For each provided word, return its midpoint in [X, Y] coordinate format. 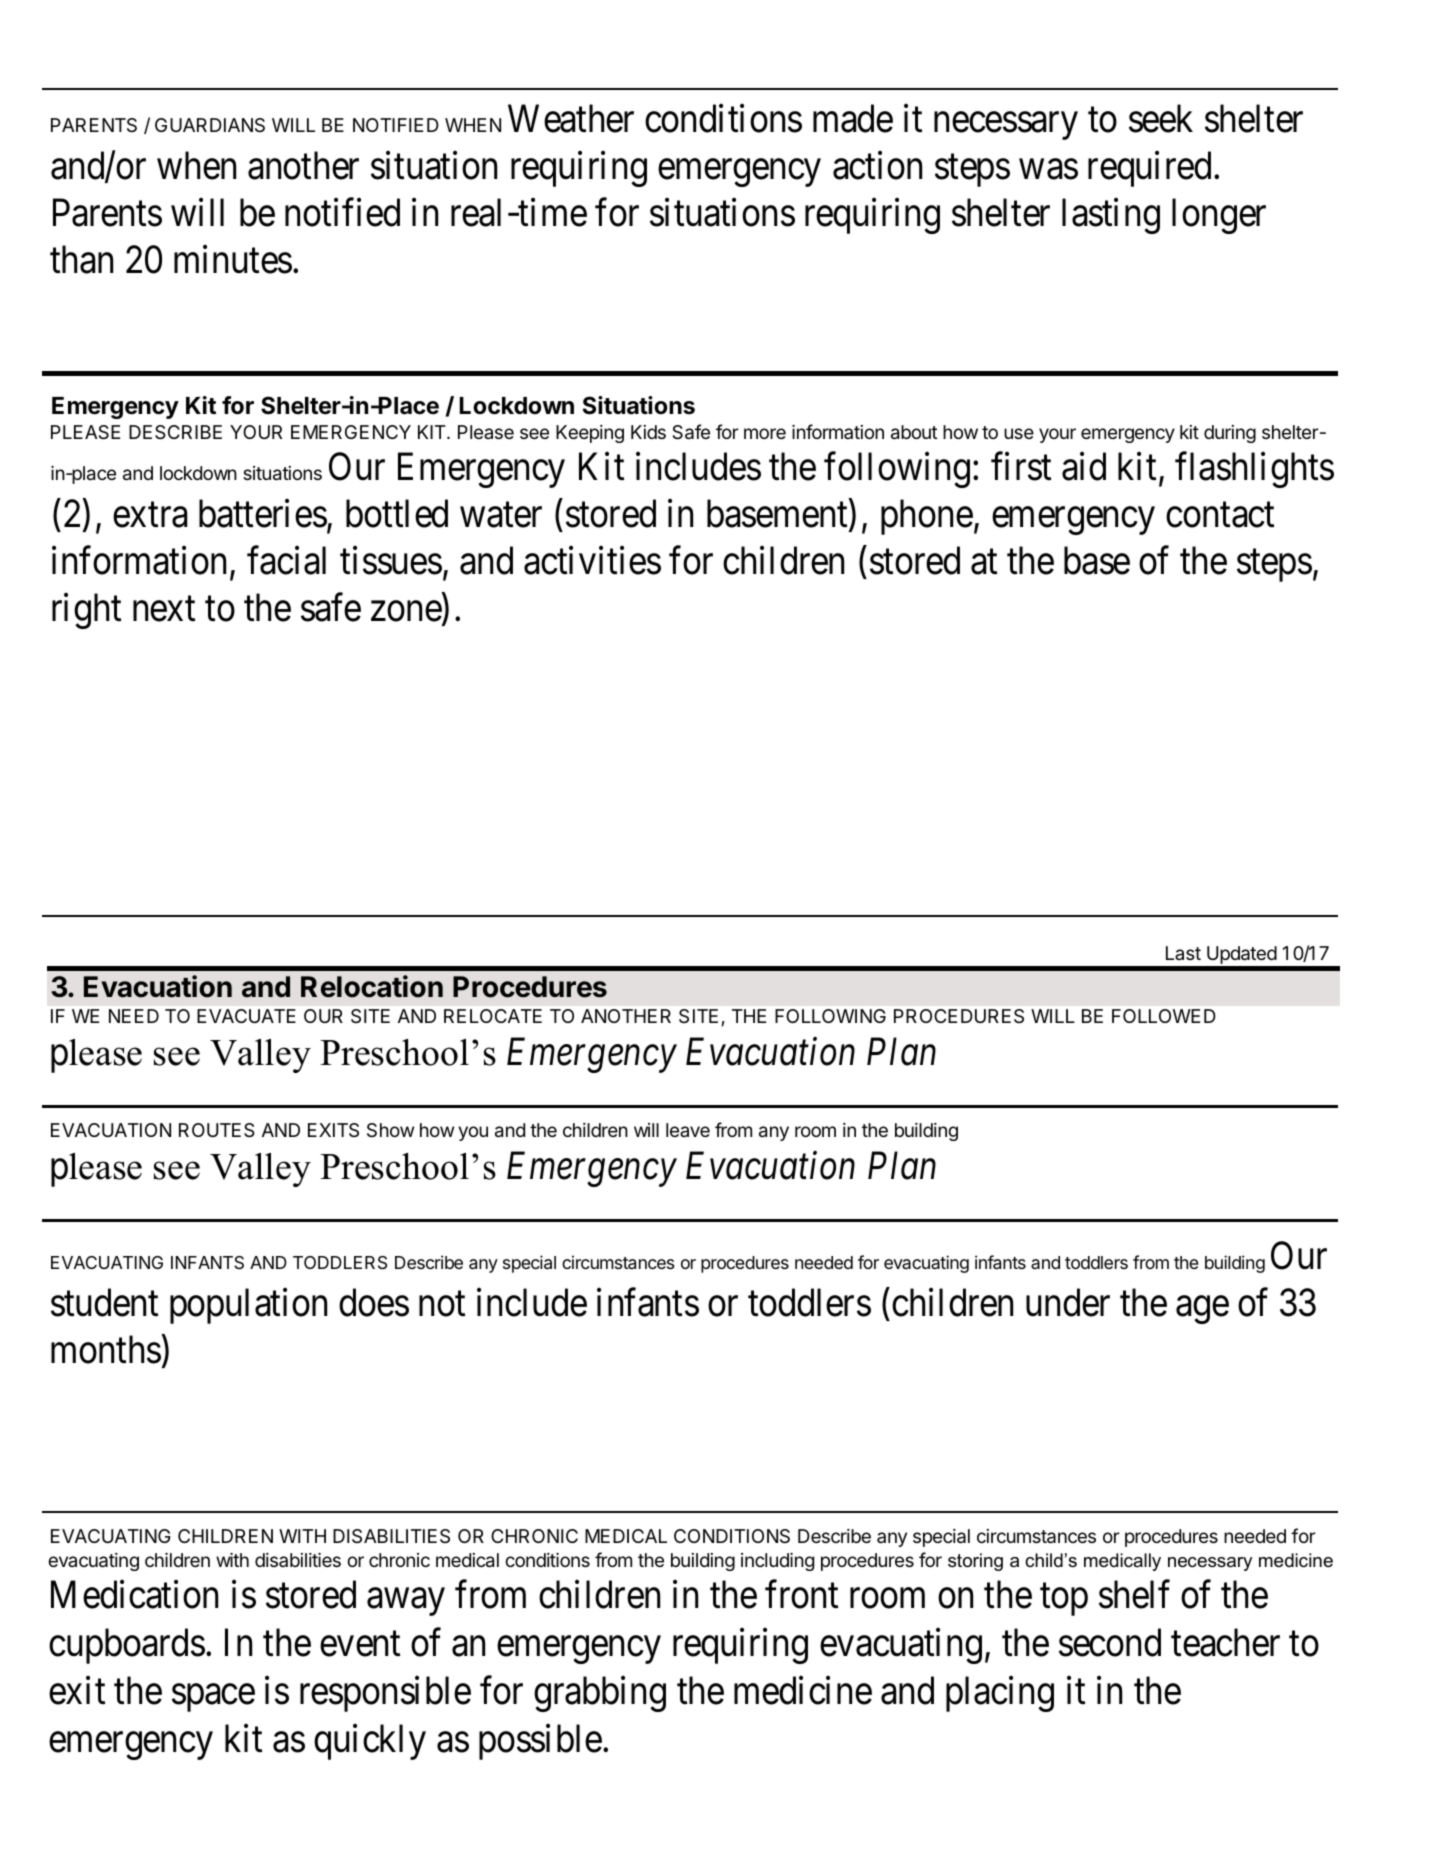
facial [286, 560]
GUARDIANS [210, 125]
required [1151, 169]
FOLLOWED [1164, 1016]
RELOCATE [493, 1016]
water [501, 515]
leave [688, 1130]
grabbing [600, 1694]
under [1068, 1302]
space [213, 1698]
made [853, 118]
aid [1084, 466]
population [248, 1306]
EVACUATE [246, 1016]
